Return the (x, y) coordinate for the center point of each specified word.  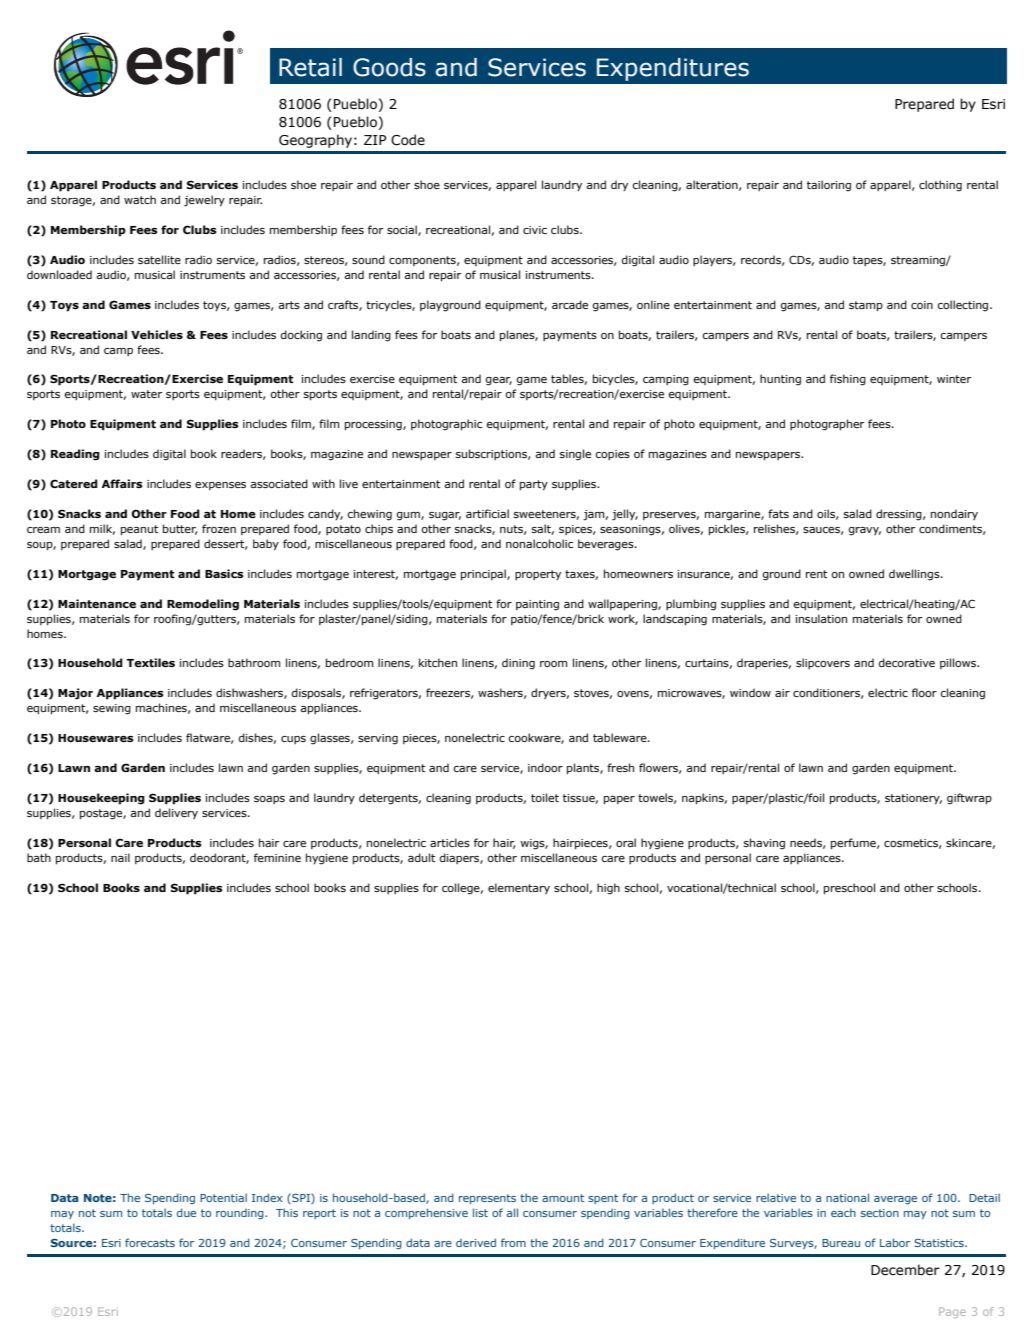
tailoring (829, 186)
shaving (764, 844)
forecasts (150, 1242)
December (905, 1270)
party (534, 485)
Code (408, 140)
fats (778, 513)
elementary (519, 888)
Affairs (122, 483)
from (513, 1242)
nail (120, 857)
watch (140, 199)
